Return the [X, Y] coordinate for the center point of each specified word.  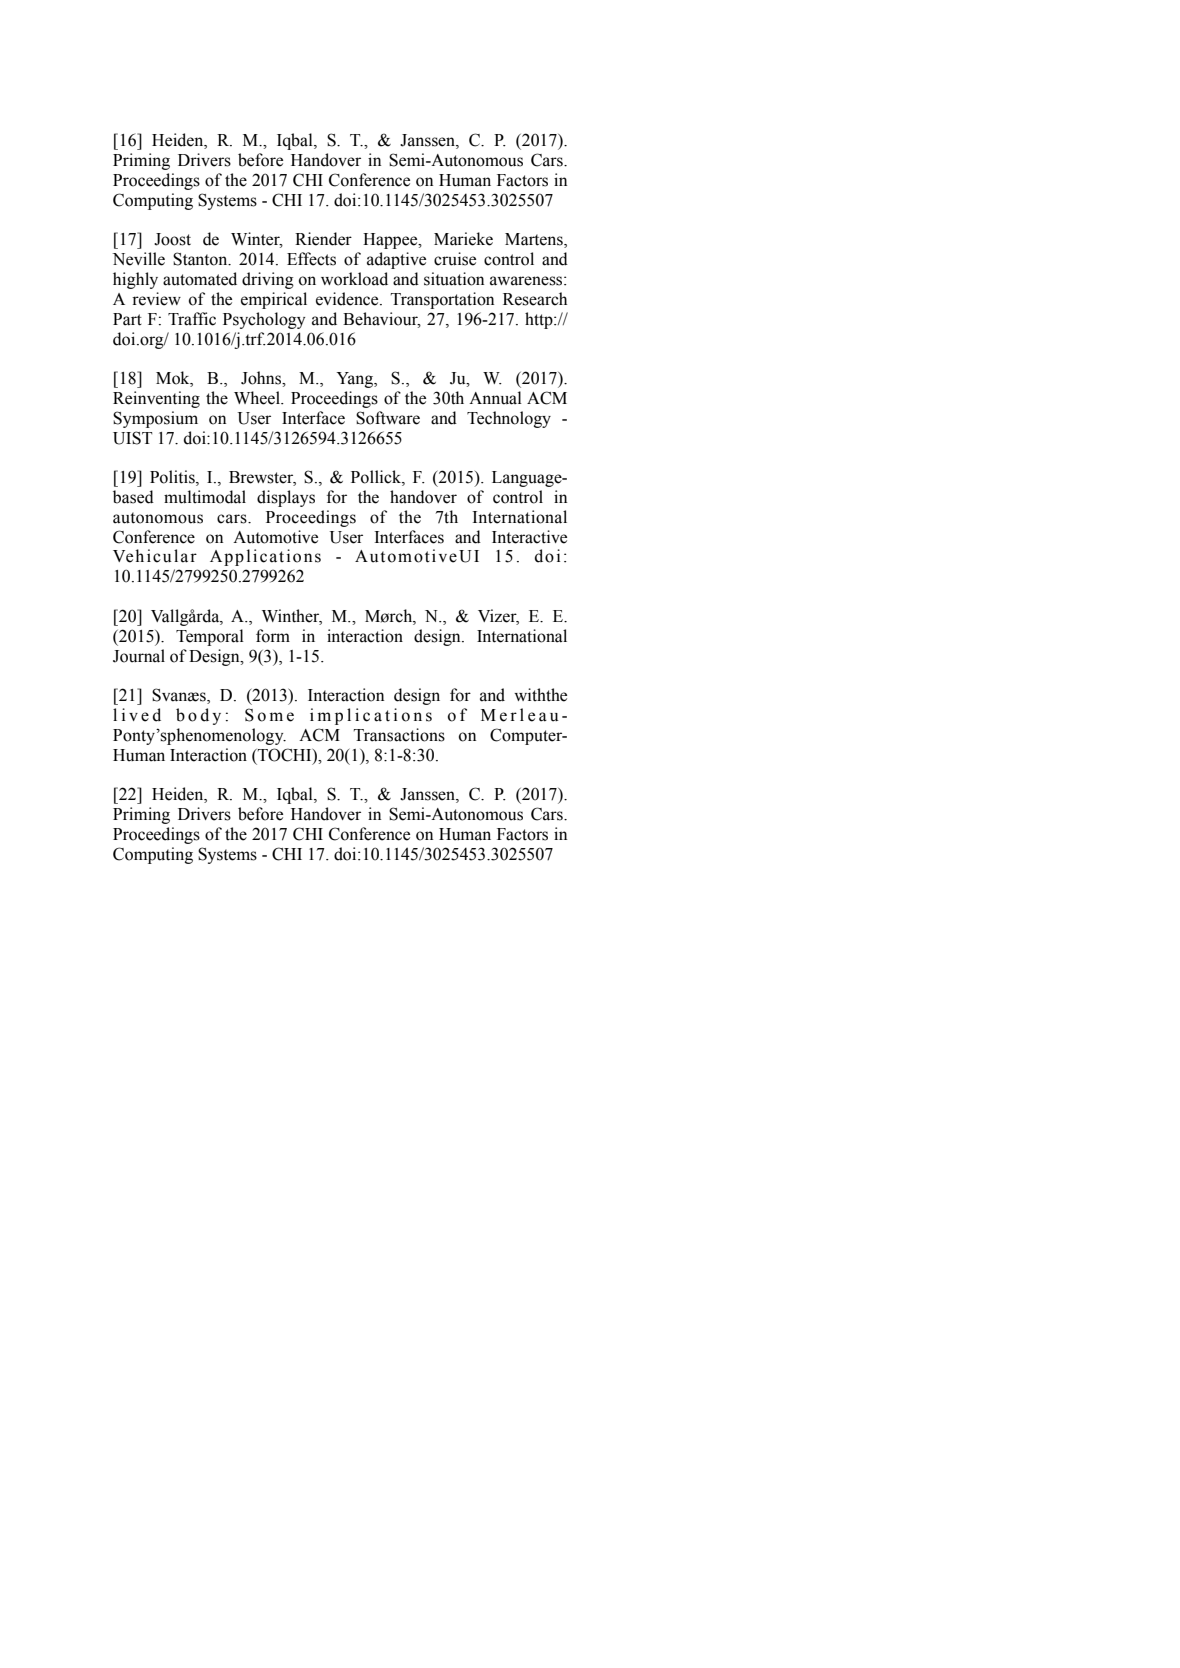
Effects [311, 259]
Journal [139, 656]
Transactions [399, 735]
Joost [172, 239]
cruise [455, 259]
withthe [540, 695]
